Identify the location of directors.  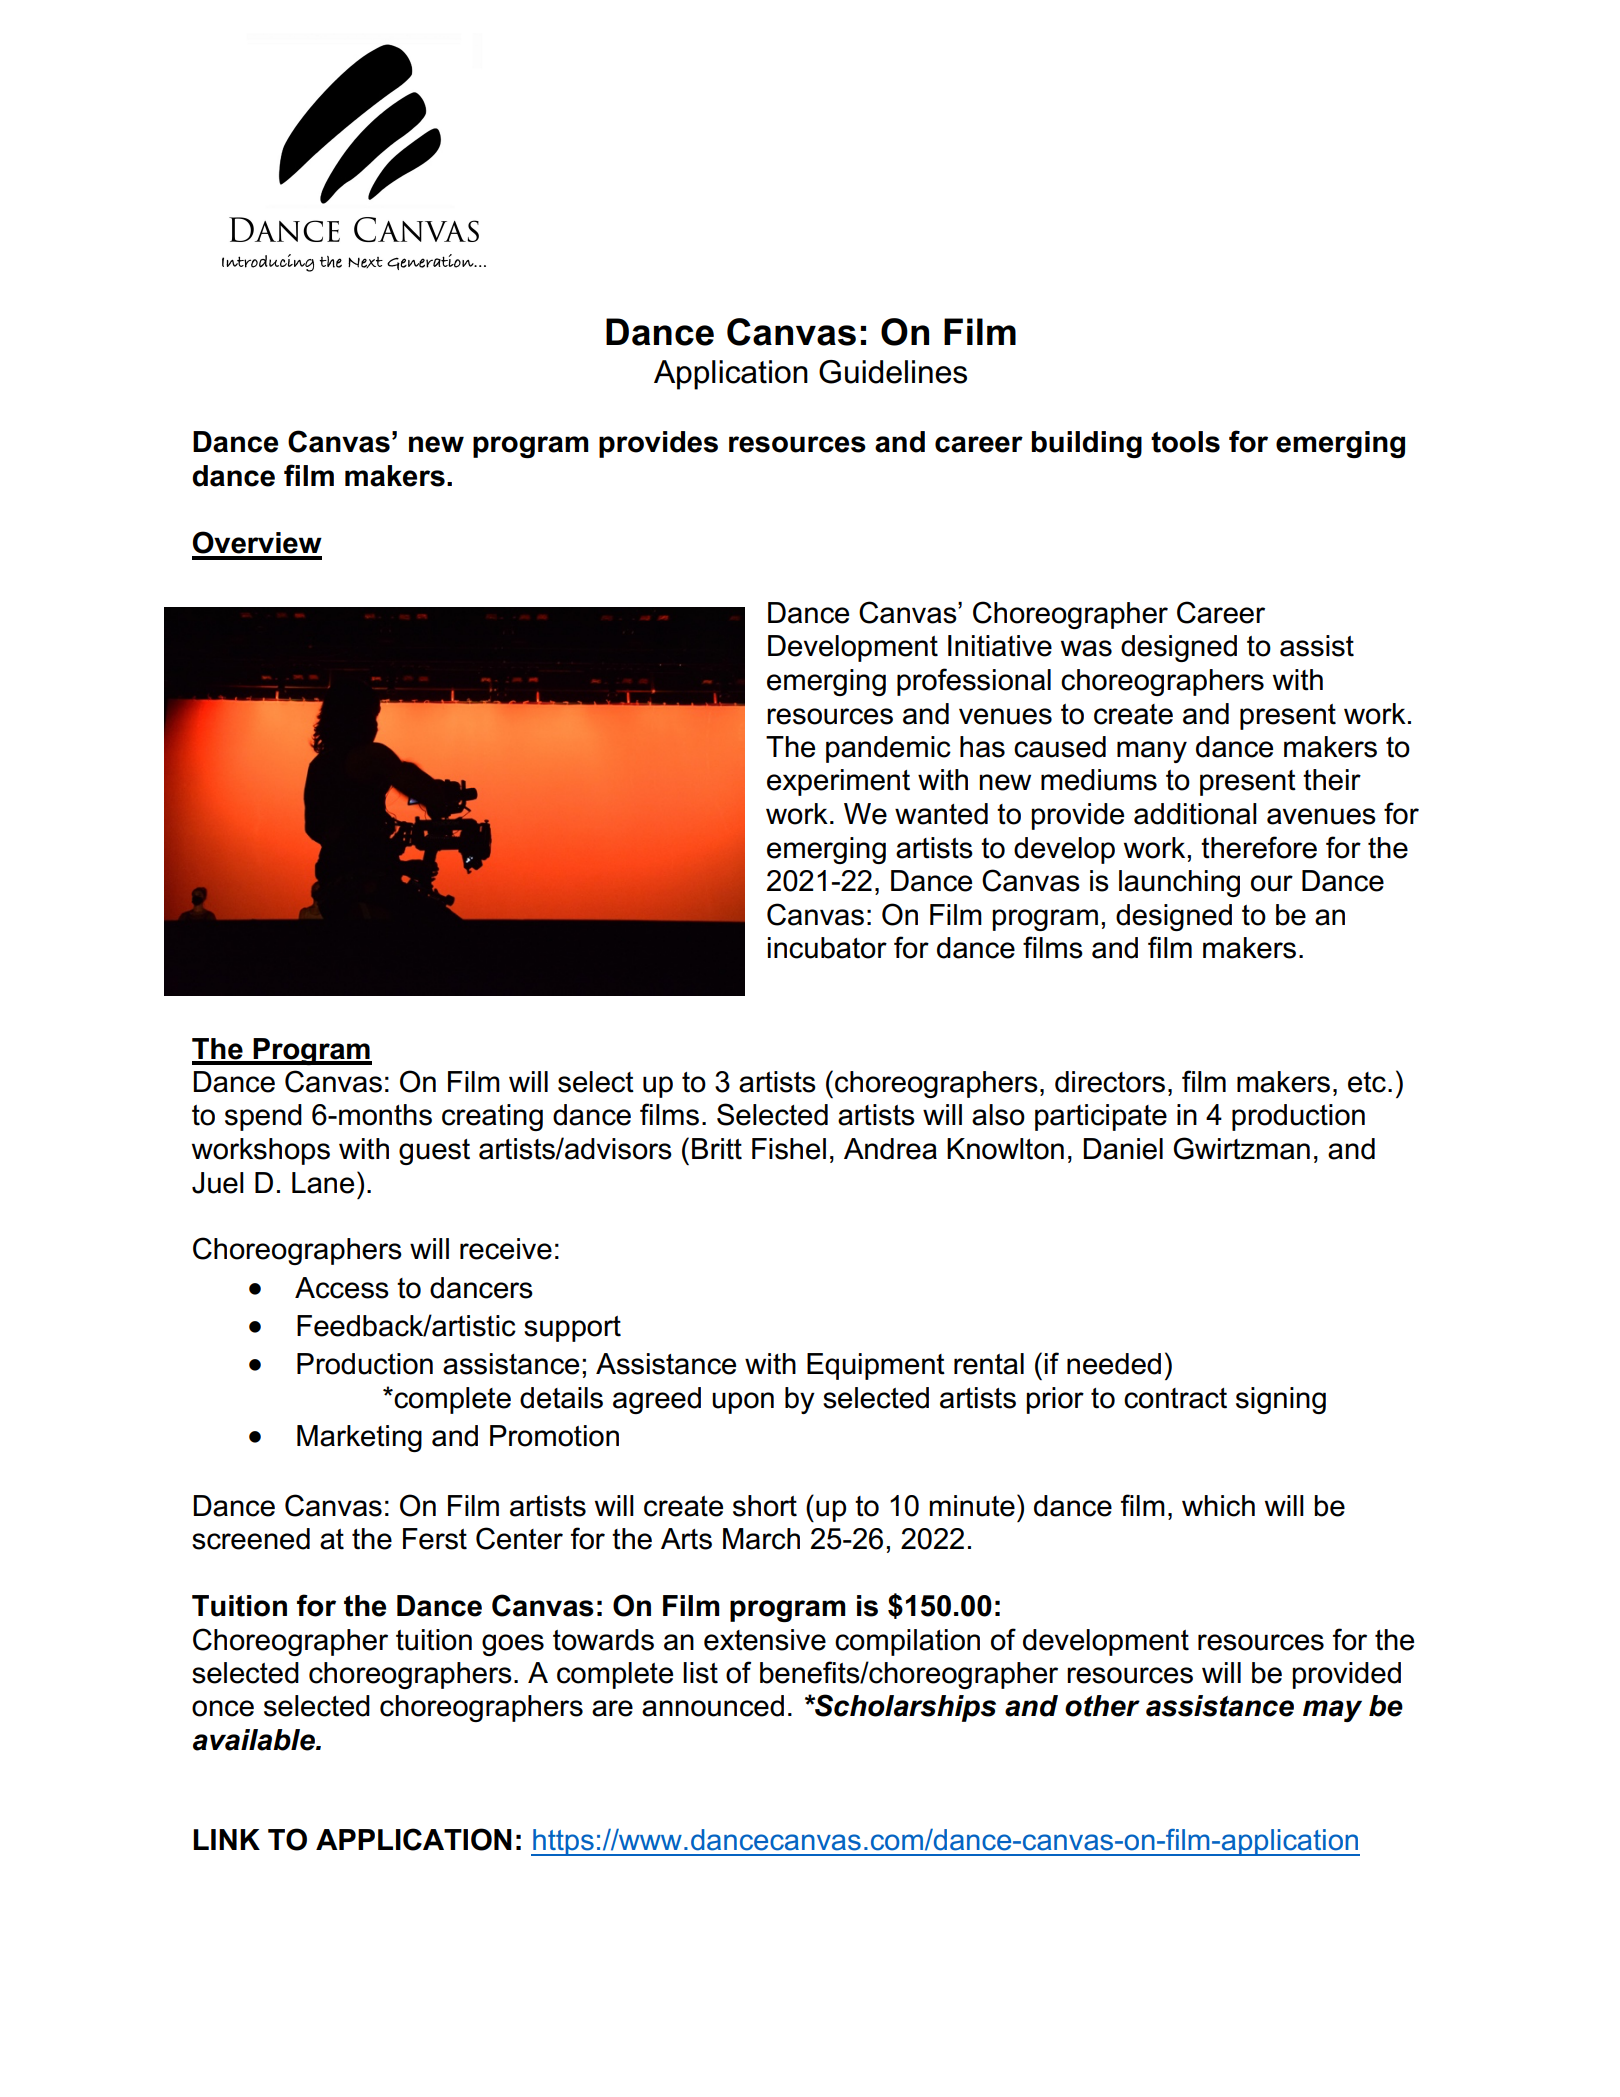
(1110, 1082).
